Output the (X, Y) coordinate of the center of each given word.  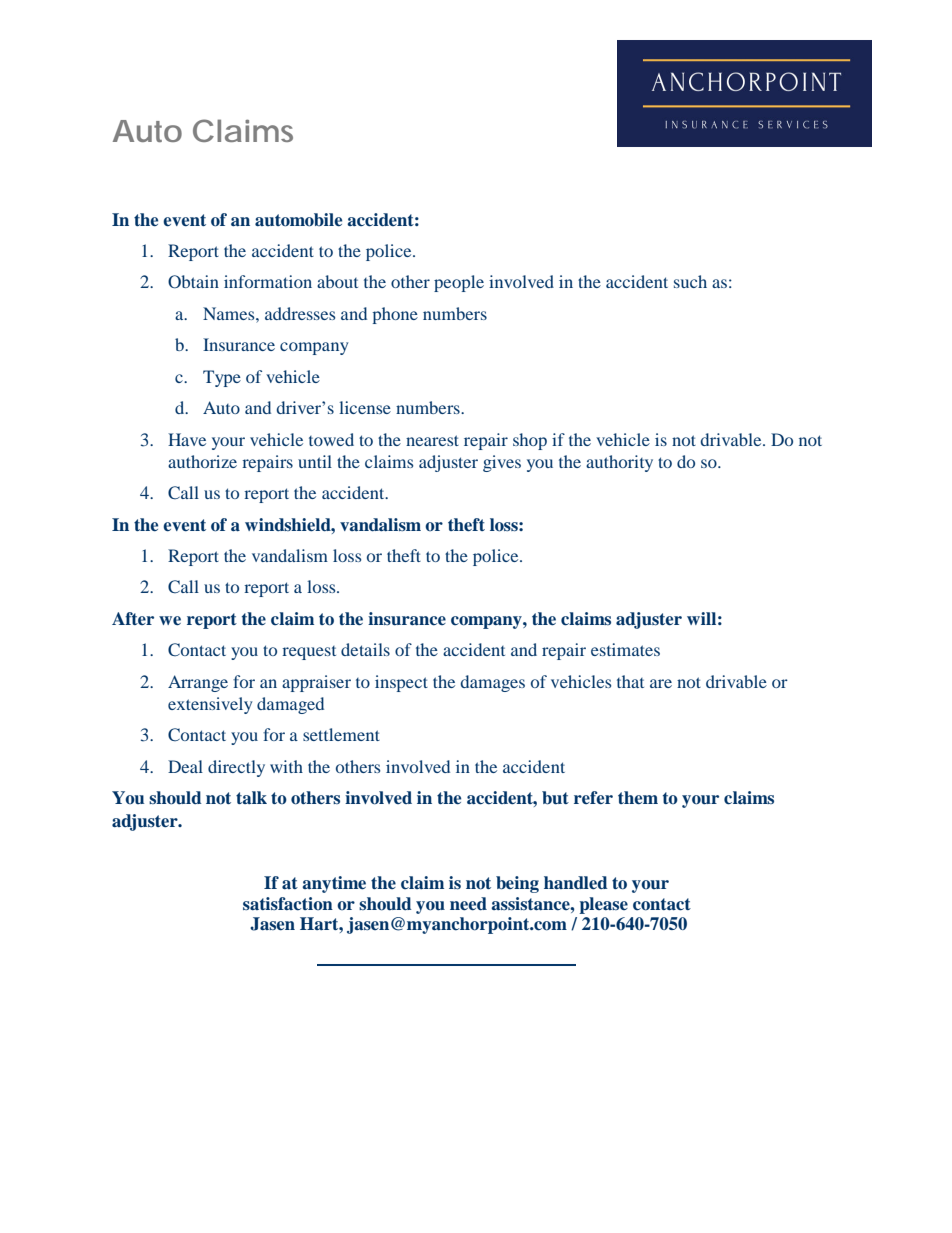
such (690, 281)
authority (619, 463)
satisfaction (288, 904)
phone (395, 315)
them (638, 797)
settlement (341, 734)
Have (187, 439)
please (603, 905)
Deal (185, 766)
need (468, 904)
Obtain (193, 282)
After (133, 618)
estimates (625, 649)
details (365, 649)
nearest (432, 440)
